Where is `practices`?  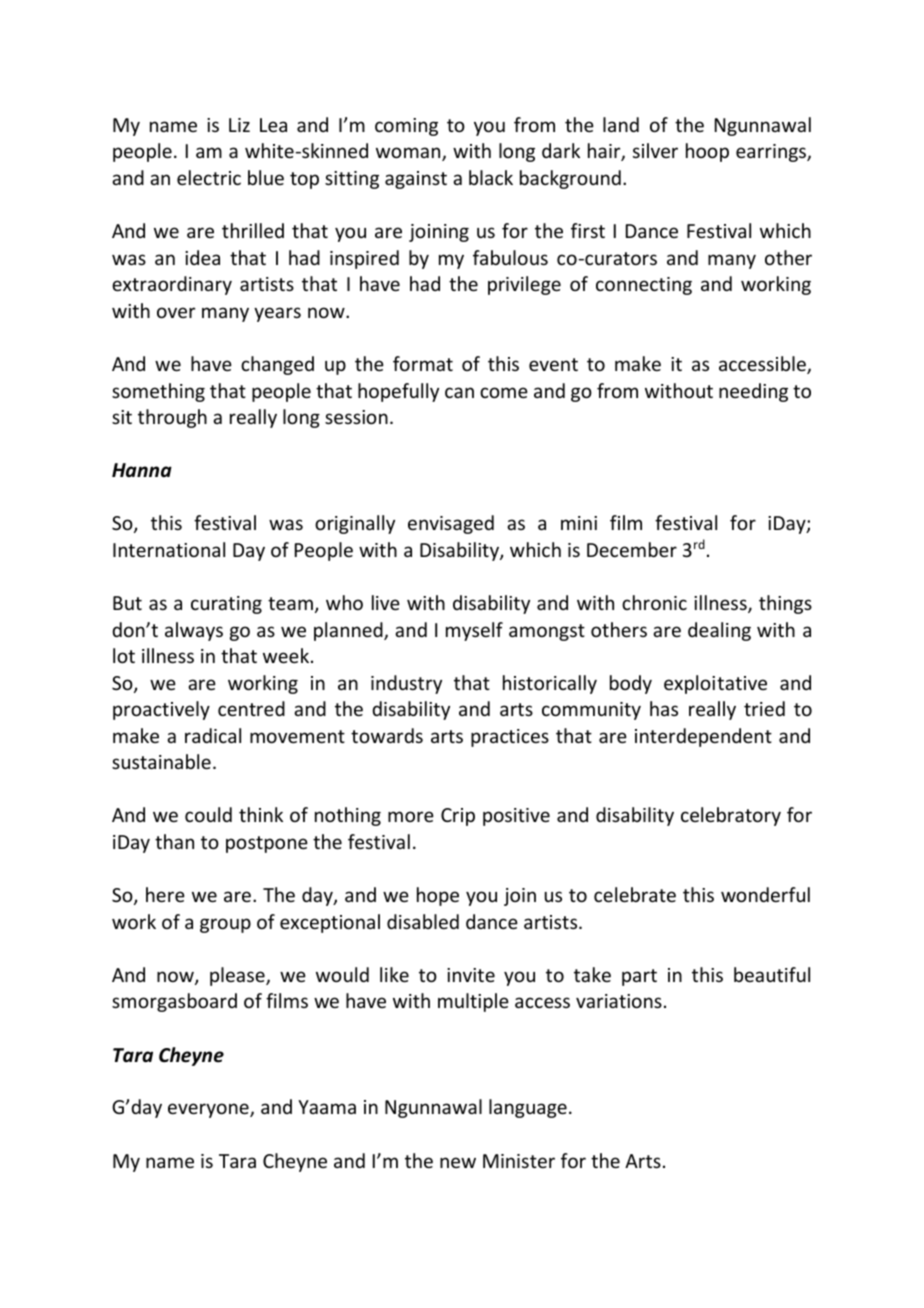 practices is located at coordinates (510, 738).
